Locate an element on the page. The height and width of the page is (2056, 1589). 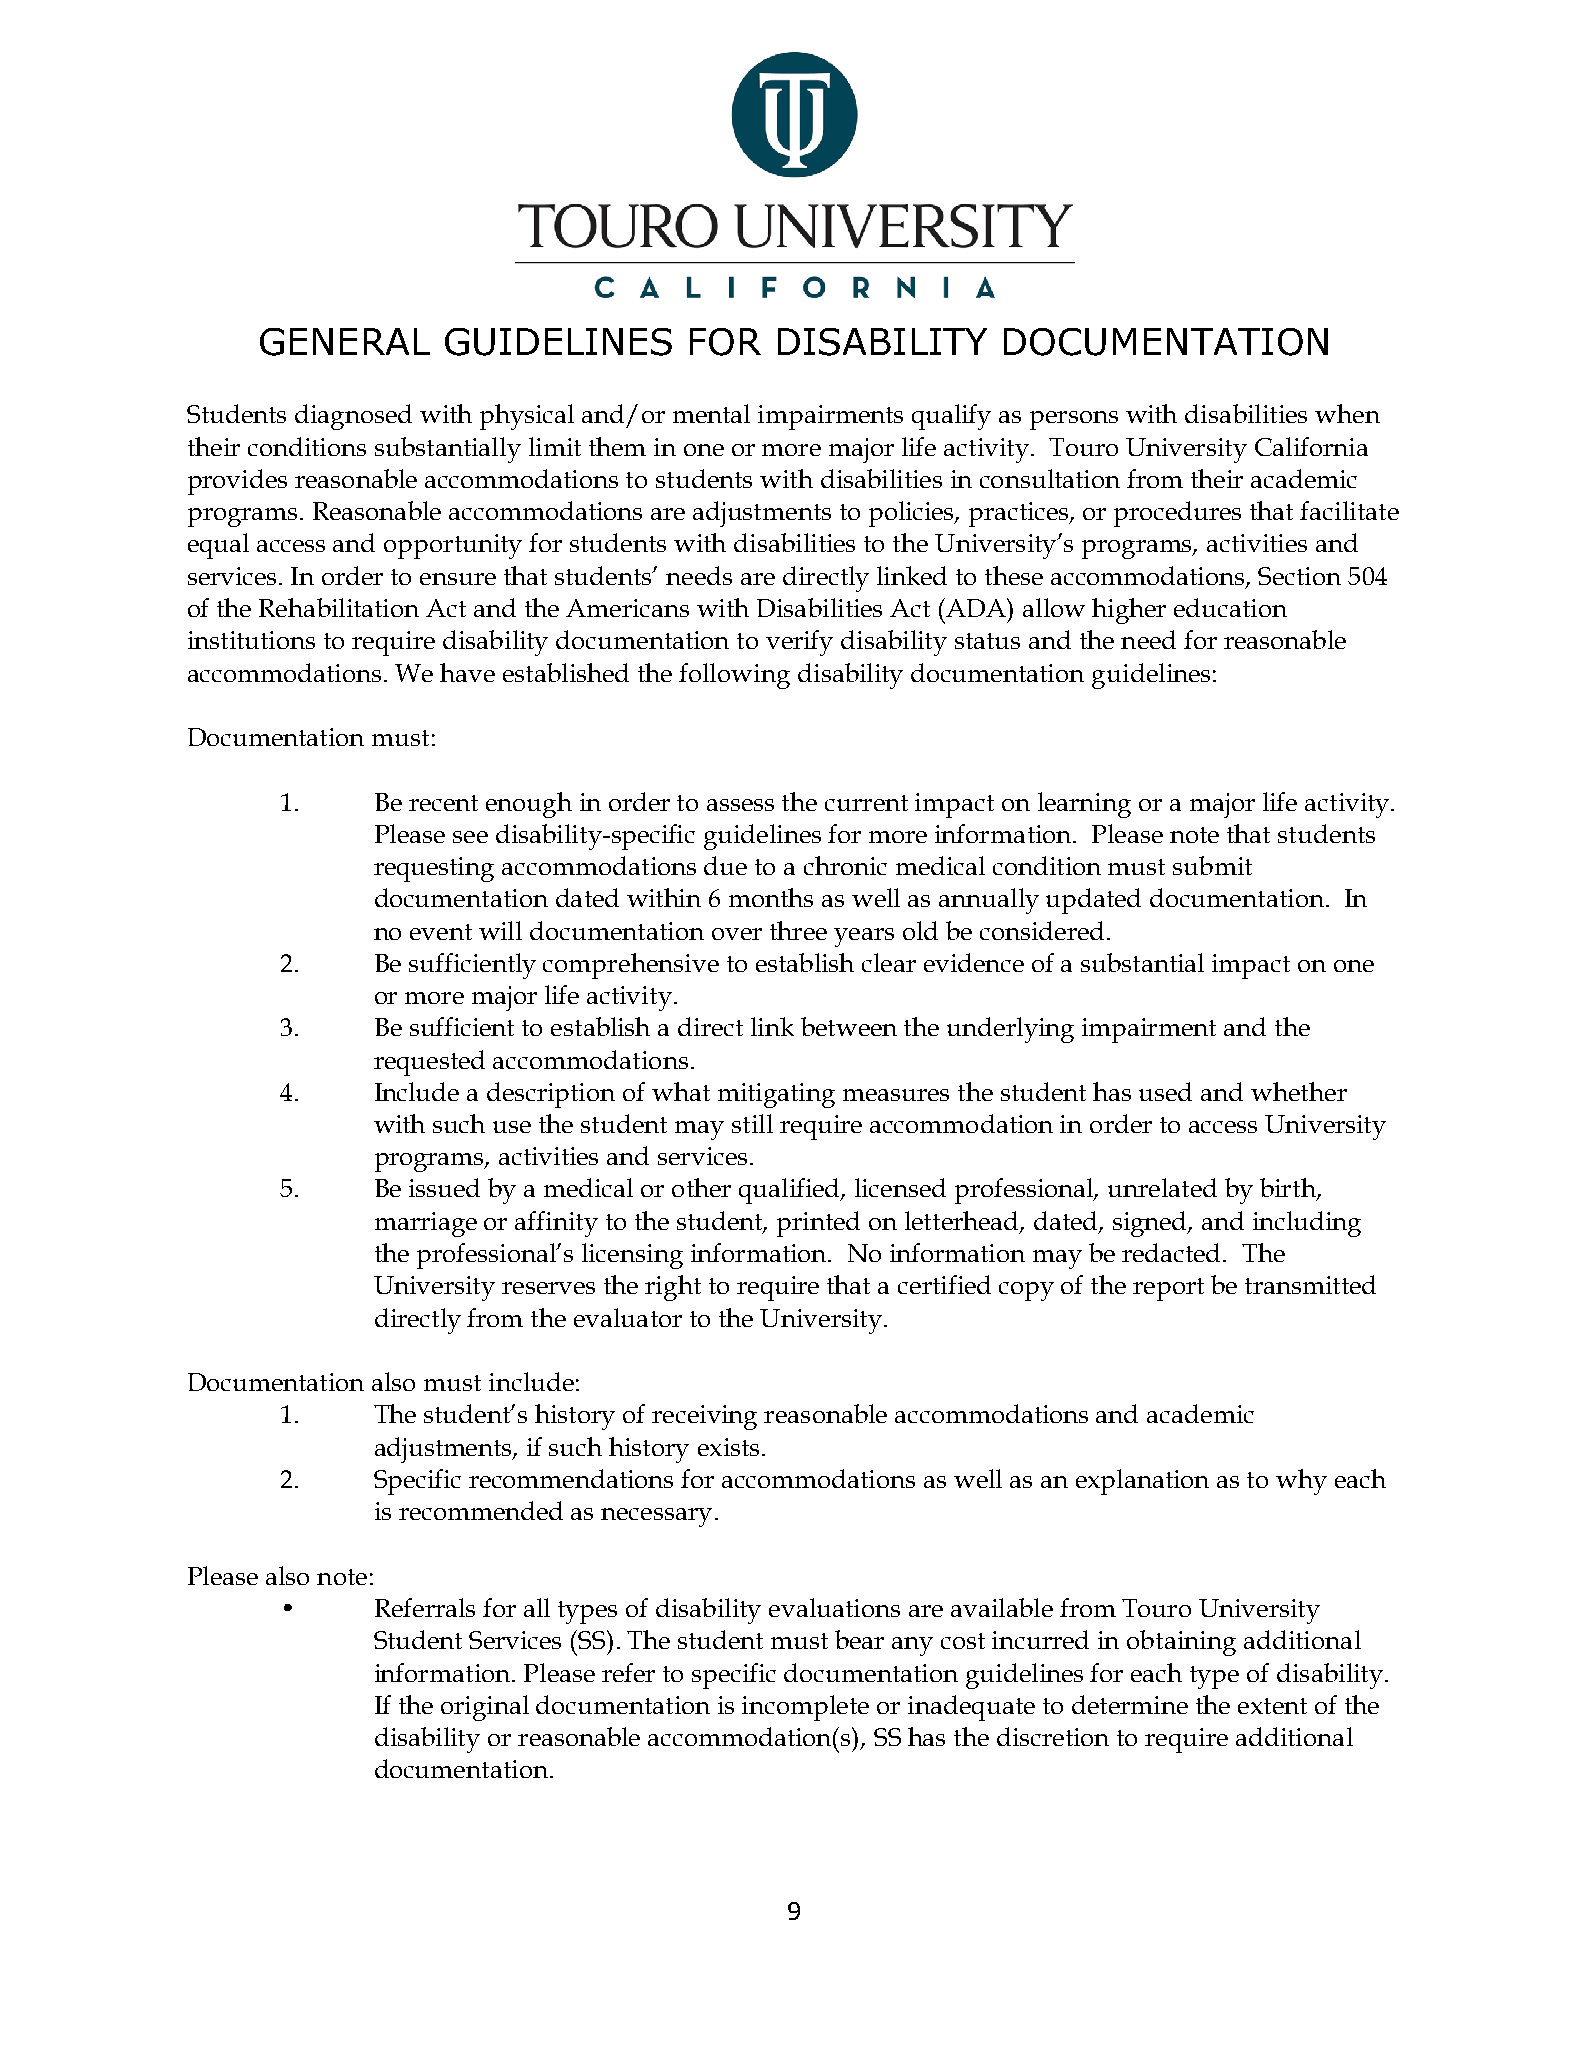
redacted is located at coordinates (1173, 1252).
